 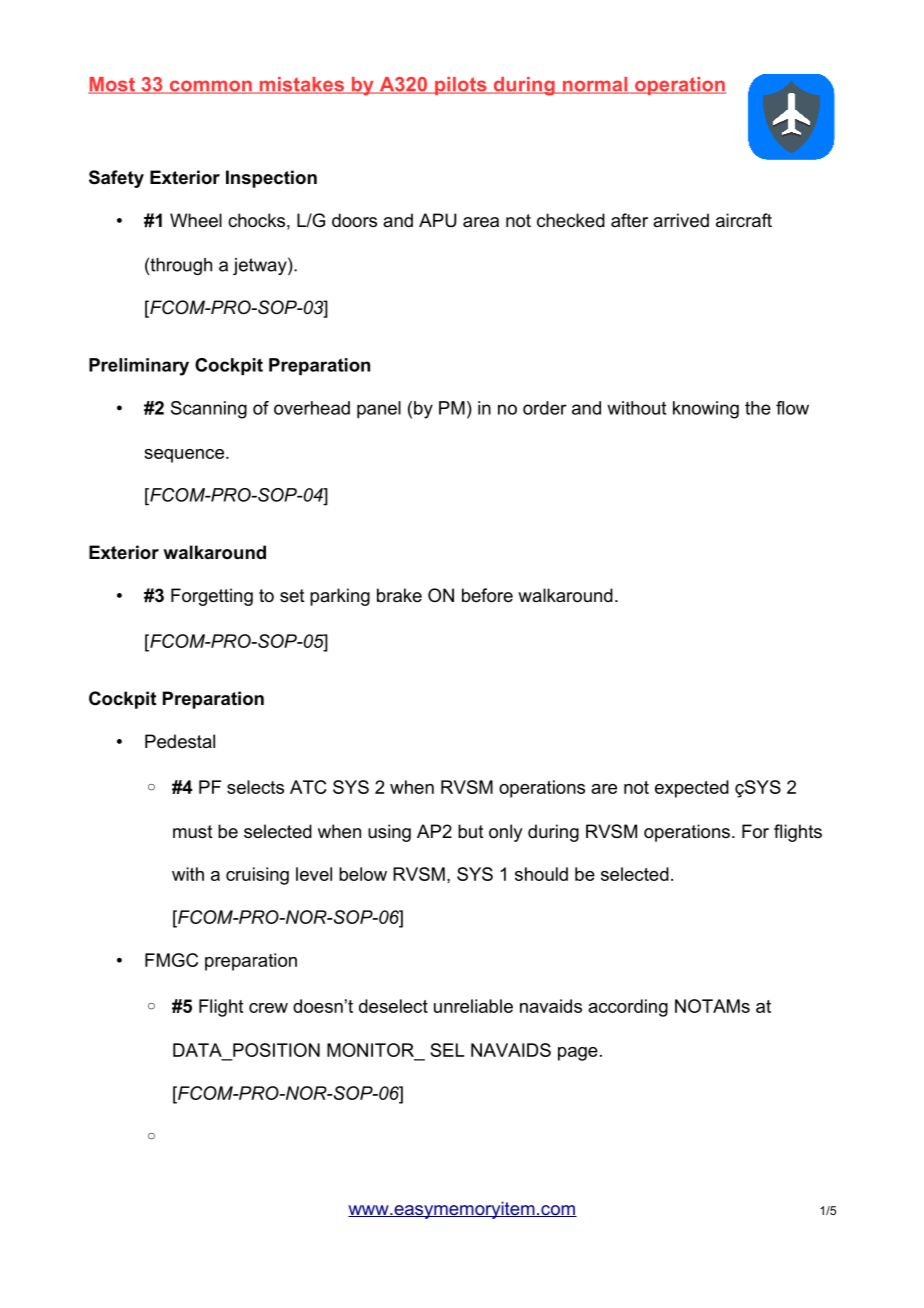 I want to click on Forgetting, so click(x=212, y=597).
